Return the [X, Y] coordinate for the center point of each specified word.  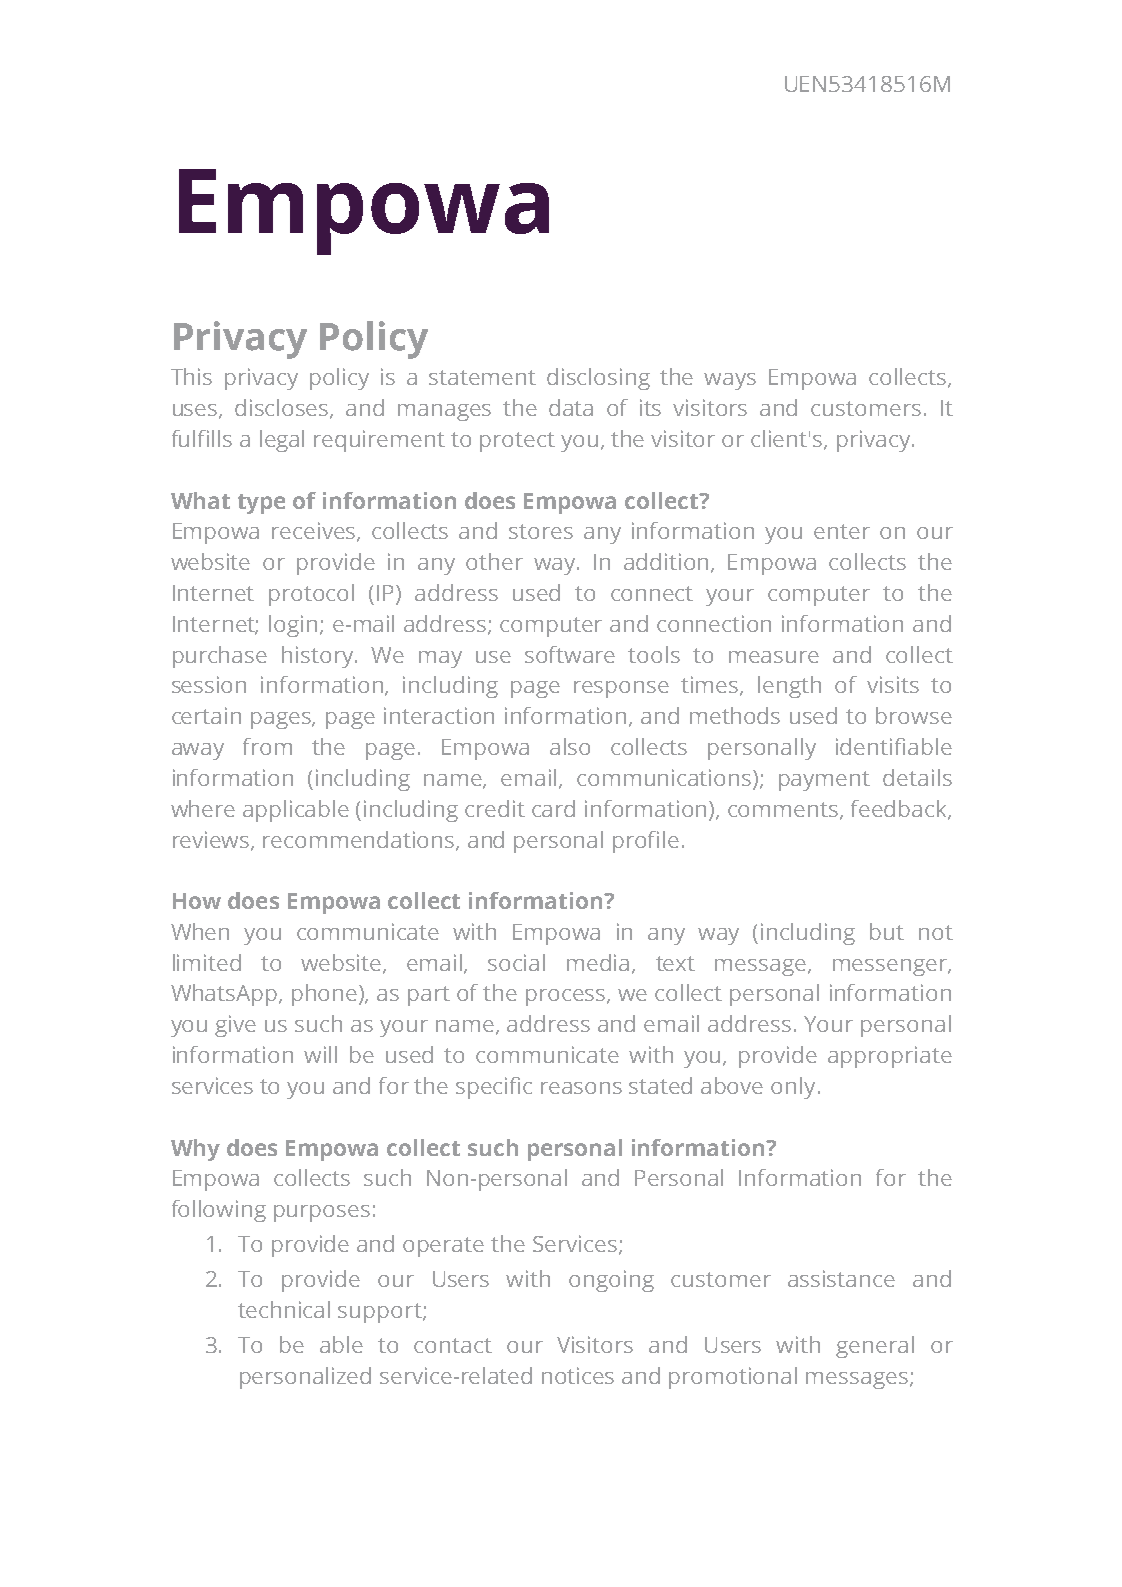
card [553, 808]
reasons [581, 1088]
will [320, 1054]
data [571, 407]
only [793, 1088]
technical [284, 1309]
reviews [212, 840]
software [570, 654]
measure [774, 657]
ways [730, 381]
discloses [283, 409]
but [887, 931]
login [293, 626]
